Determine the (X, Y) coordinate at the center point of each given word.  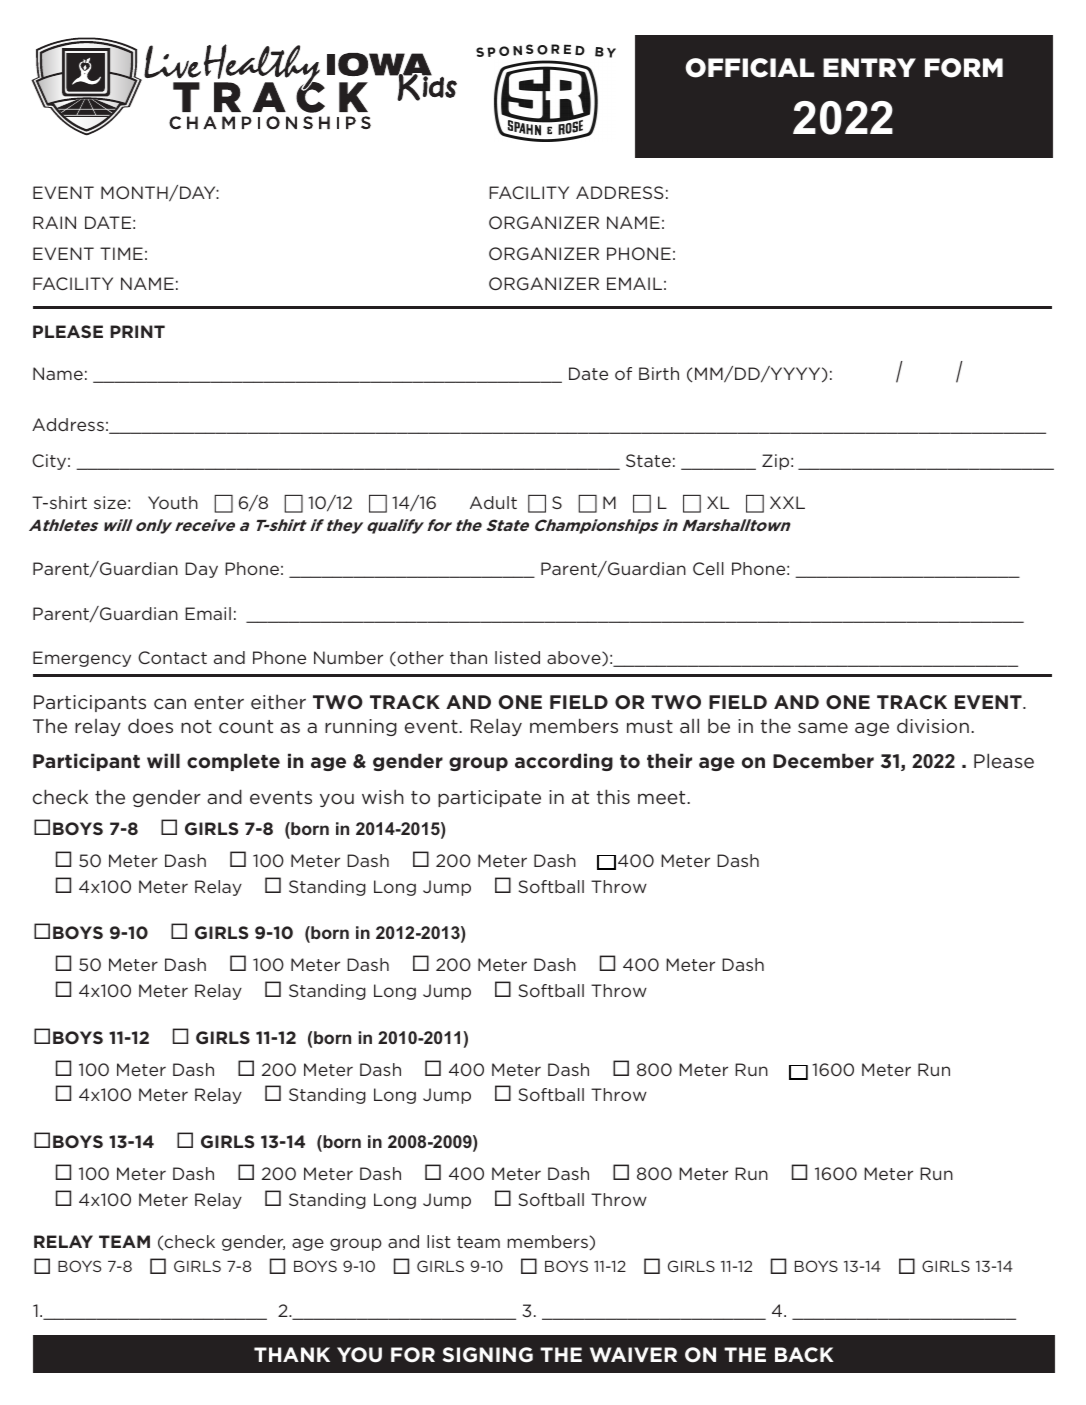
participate (489, 798)
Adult (493, 502)
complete (233, 762)
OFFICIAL (749, 68)
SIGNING (488, 1355)
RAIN (54, 222)
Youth (173, 502)
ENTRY (869, 67)
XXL (787, 502)
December (823, 760)
